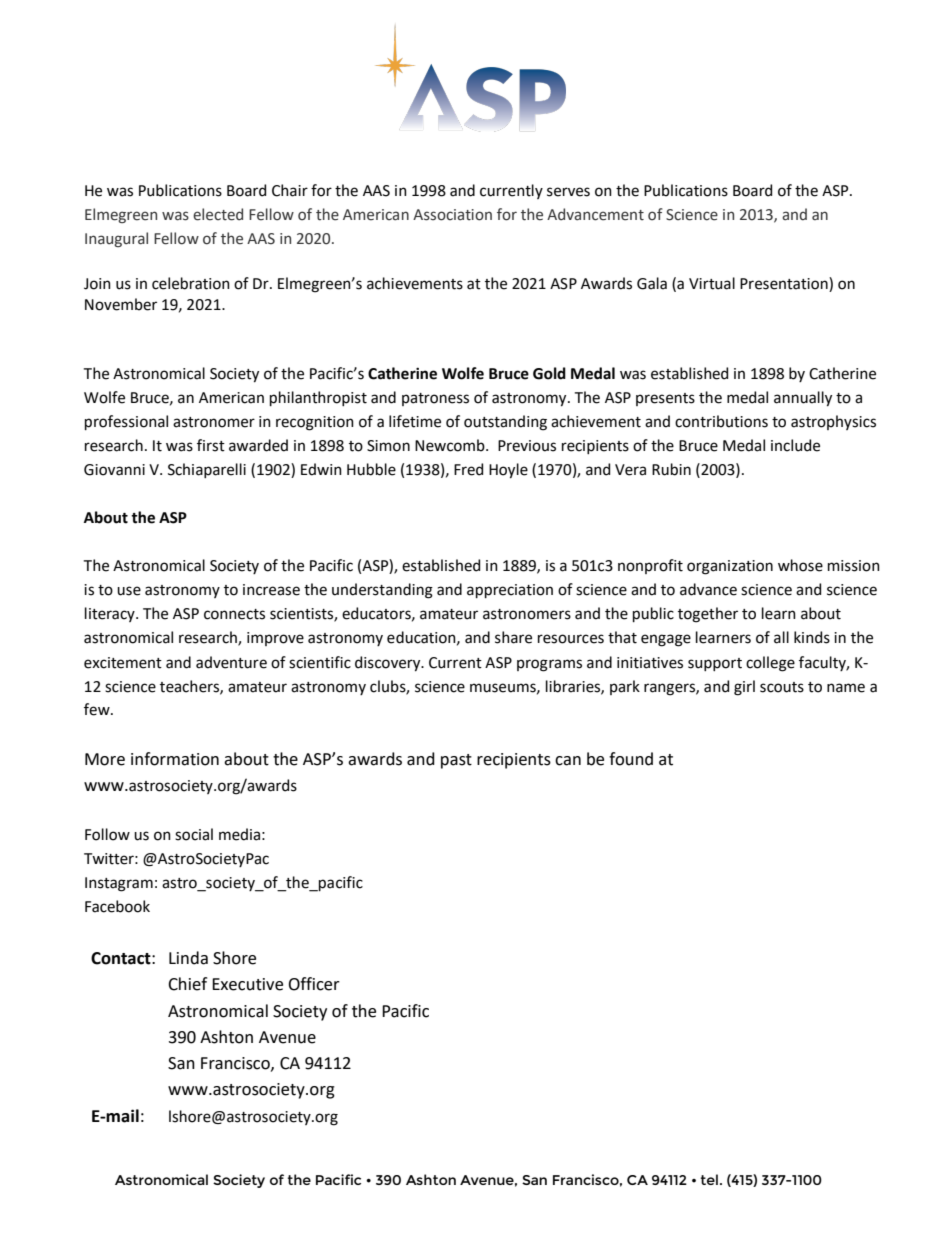  I want to click on Schiaparelli, so click(207, 470).
